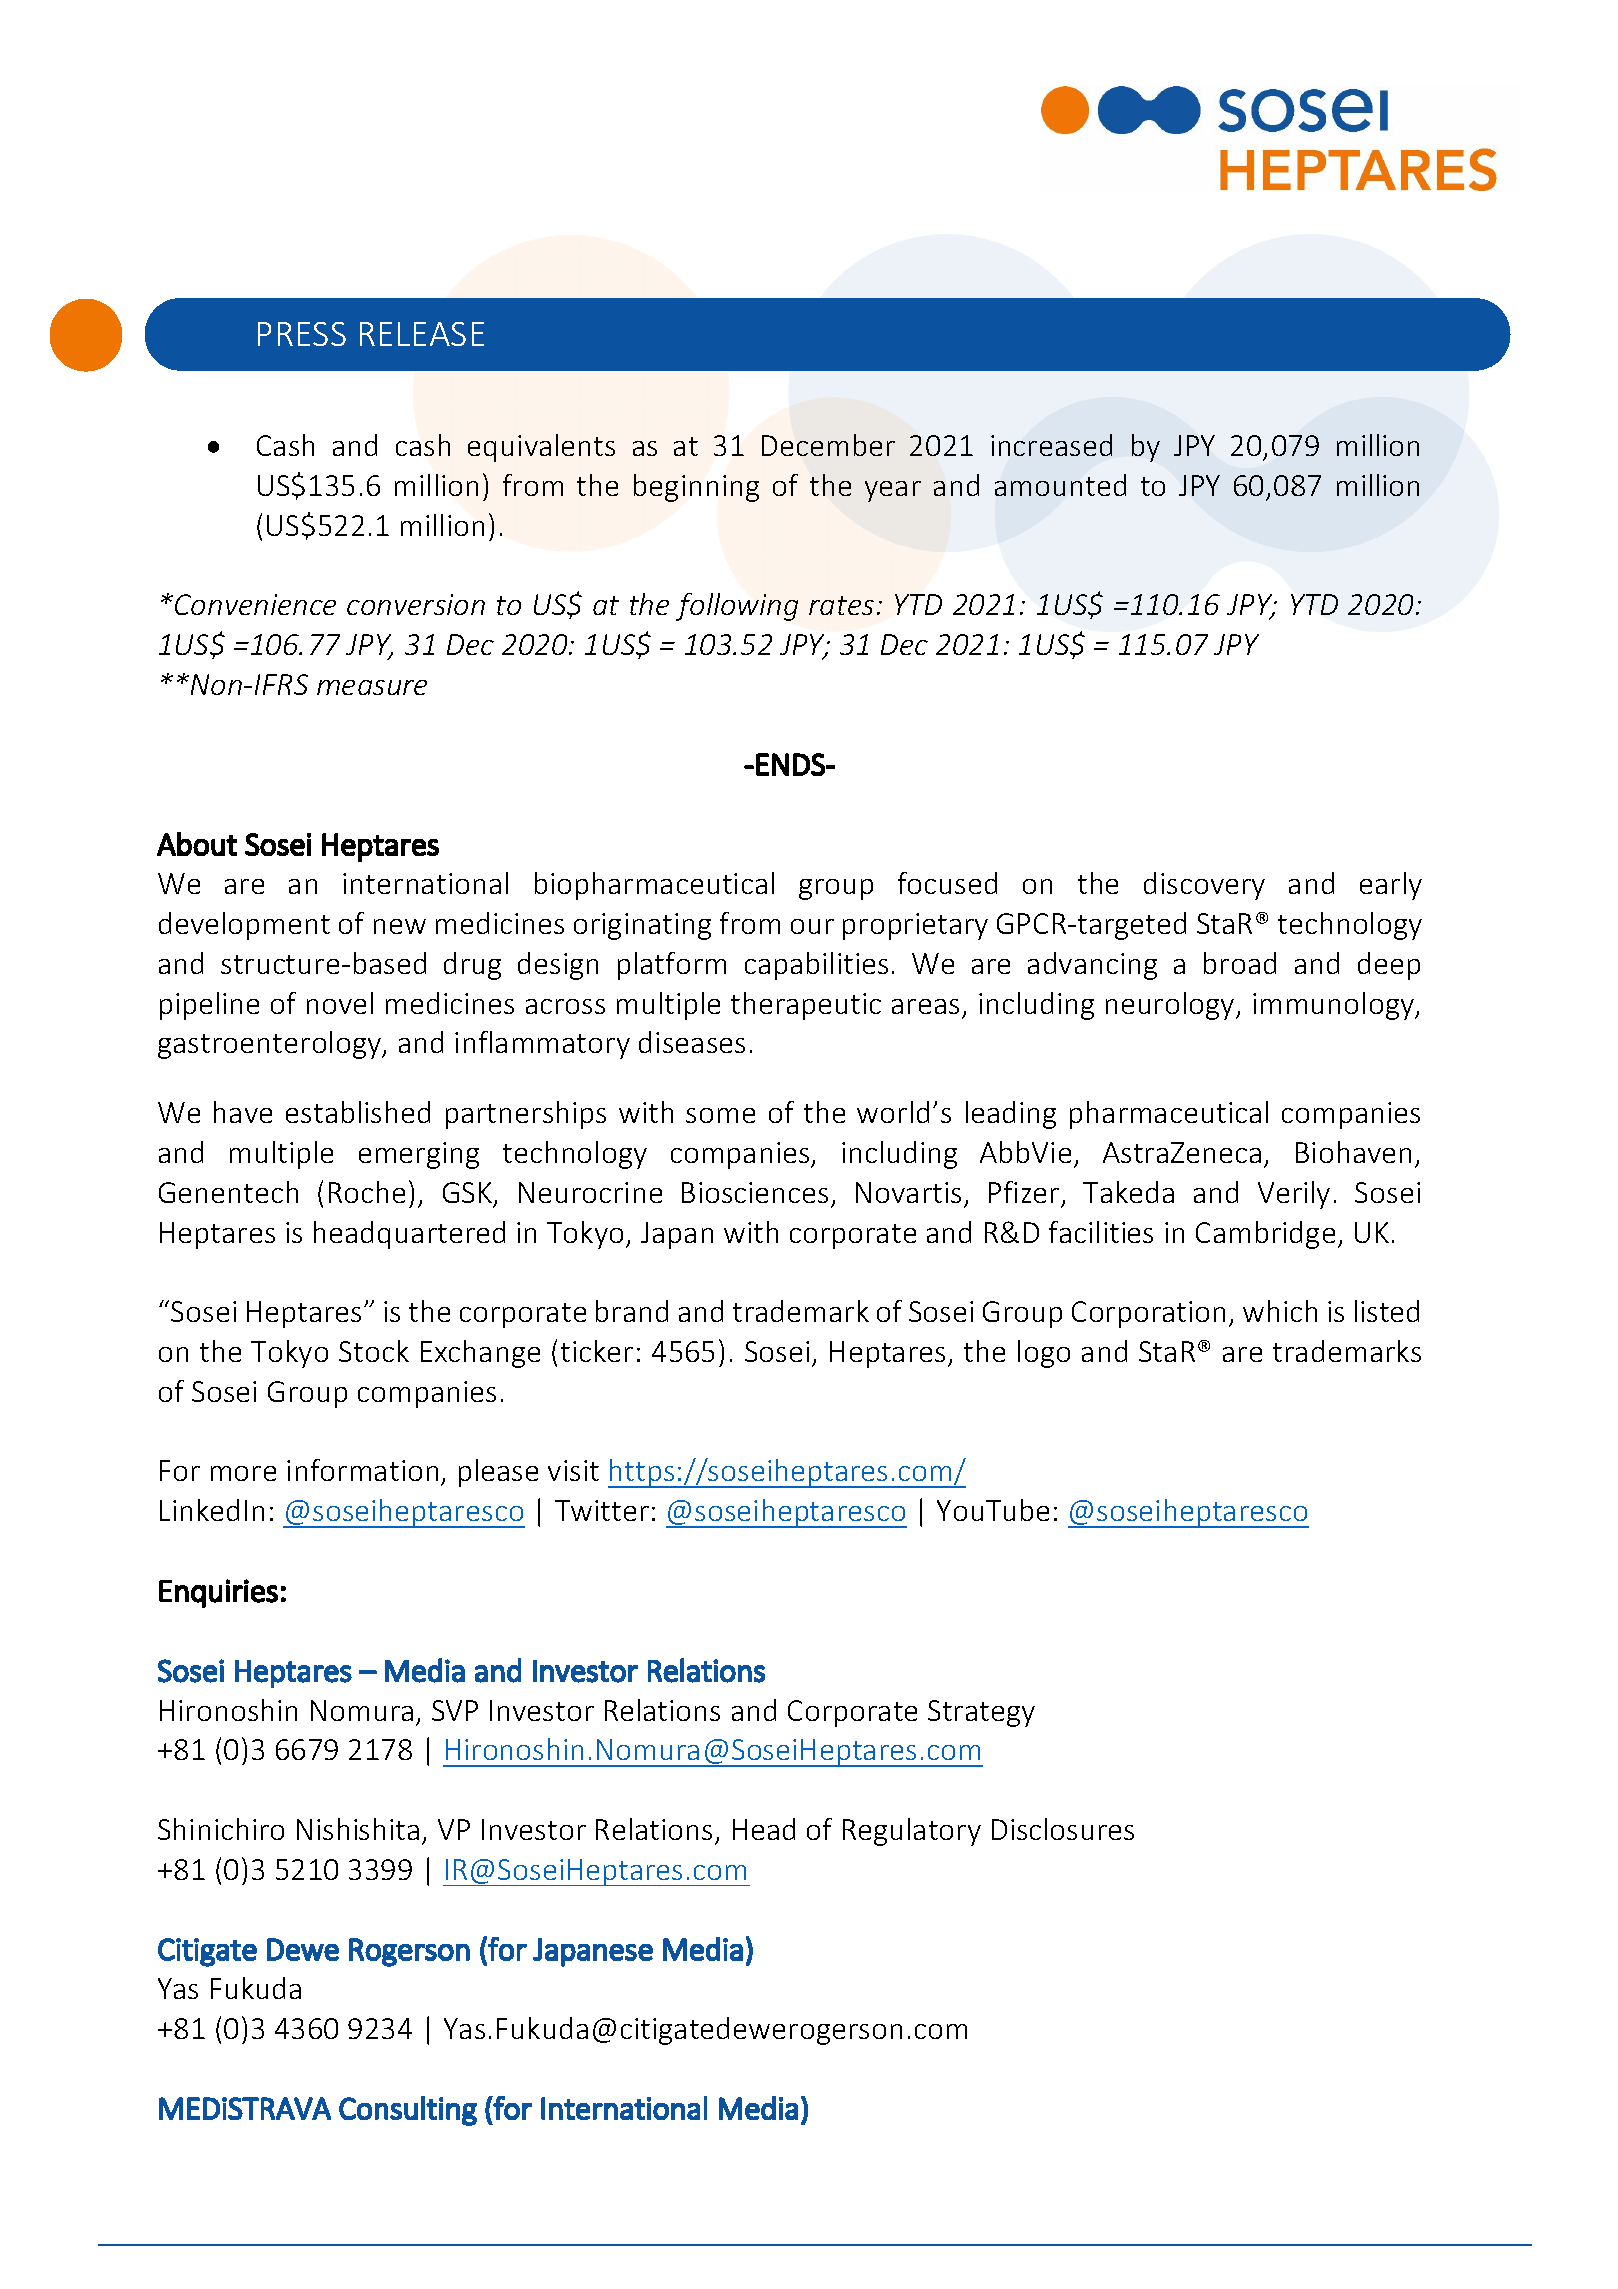 This screenshot has width=1618, height=2289. I want to click on Biosciences, so click(755, 1192).
